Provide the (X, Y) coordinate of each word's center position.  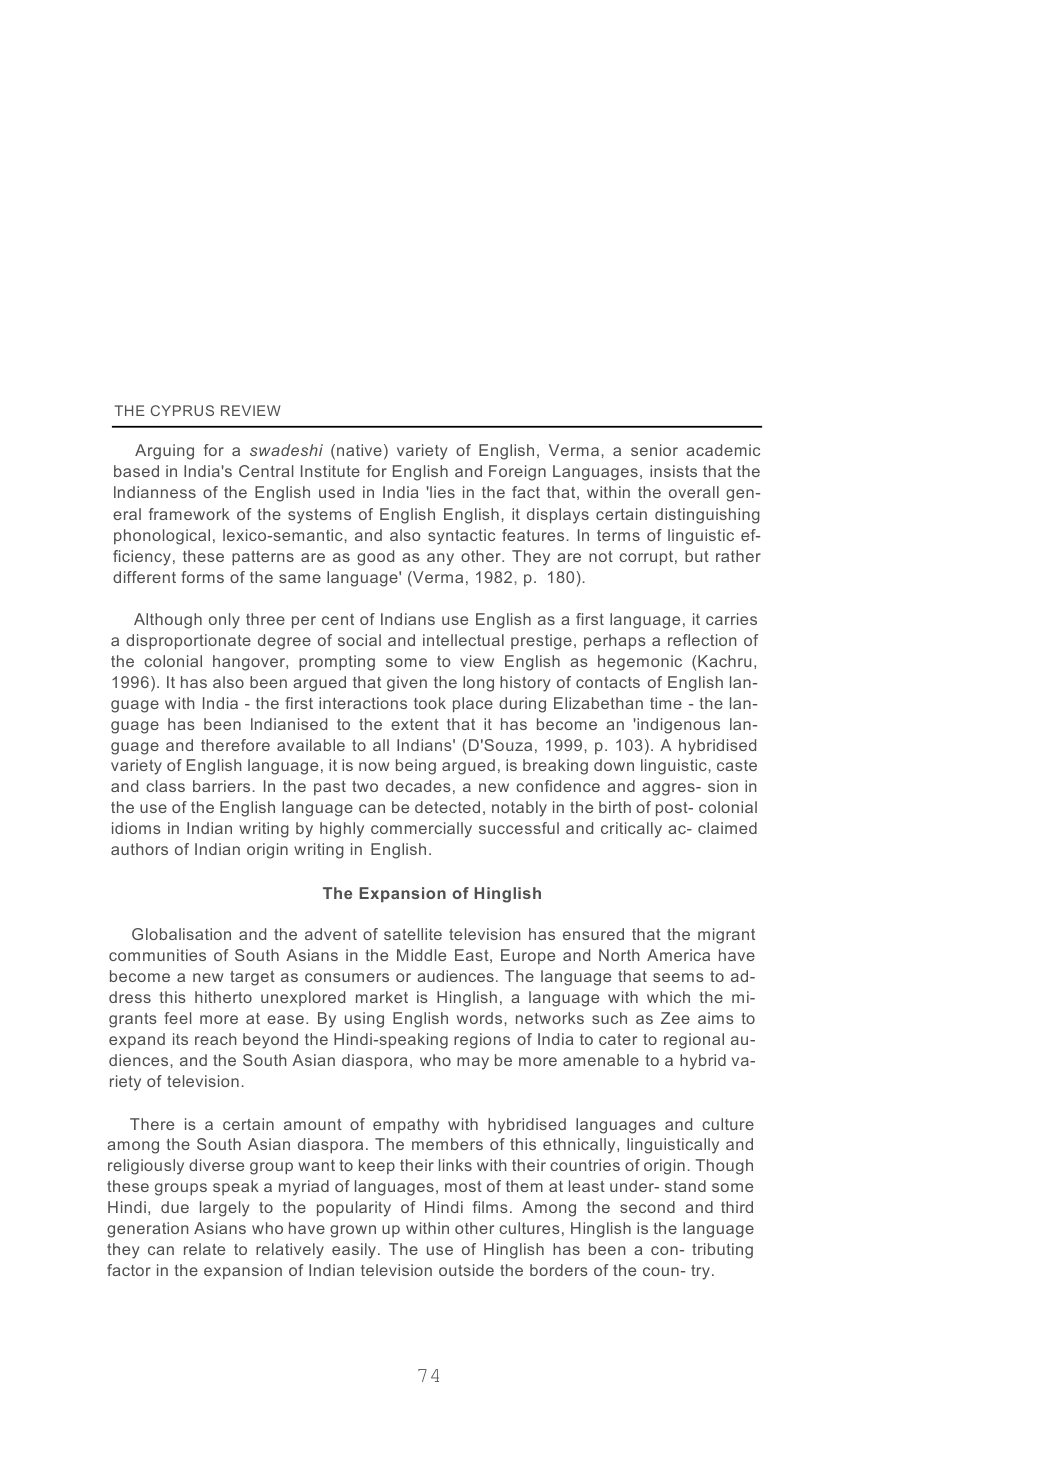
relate (204, 1249)
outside (466, 1270)
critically (631, 830)
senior (654, 450)
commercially (421, 830)
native (359, 450)
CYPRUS (182, 410)
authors (139, 849)
